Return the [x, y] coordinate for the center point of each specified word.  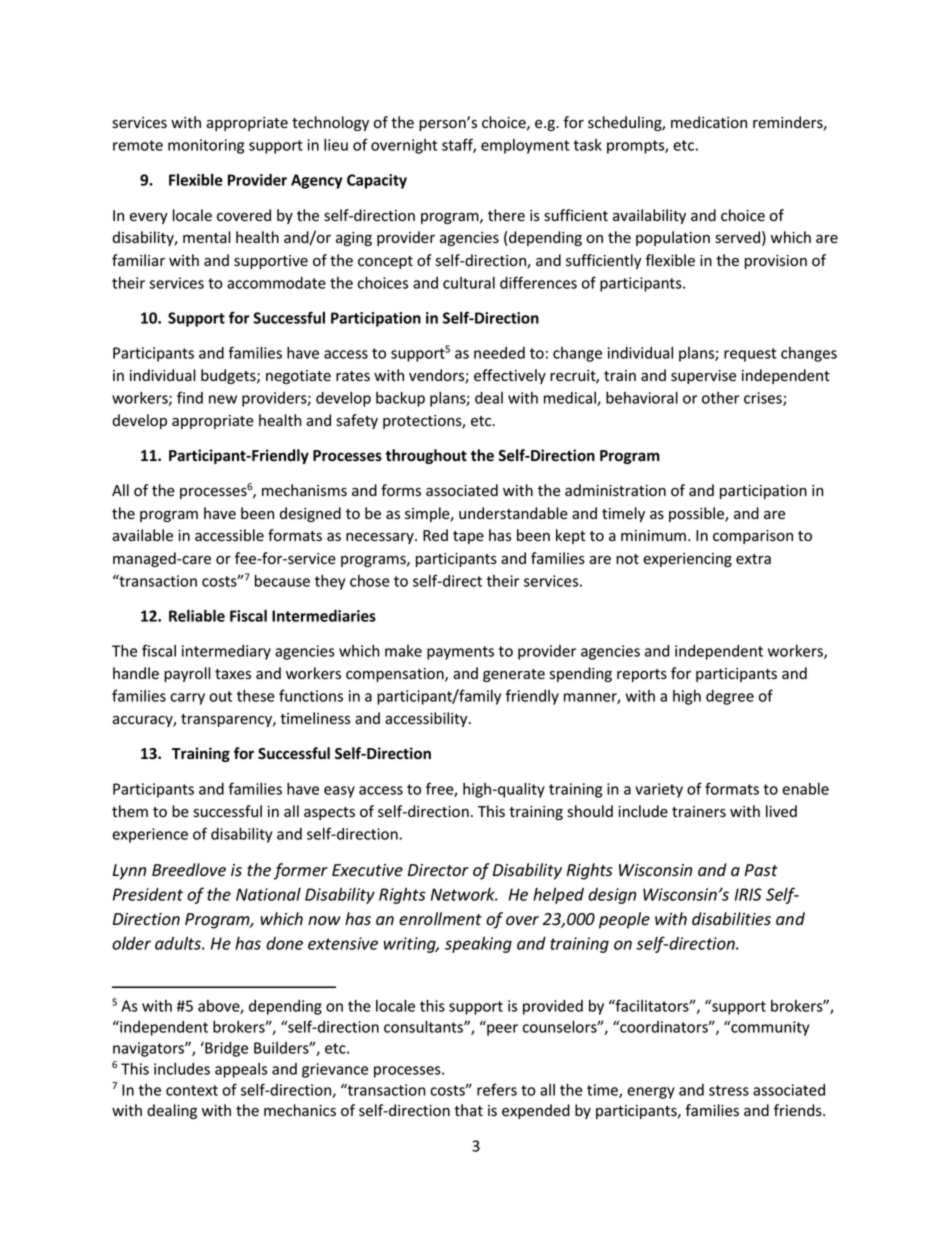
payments [460, 653]
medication [709, 122]
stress [729, 1090]
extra [753, 559]
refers [497, 1089]
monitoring [206, 146]
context [192, 1090]
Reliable [197, 615]
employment [525, 146]
